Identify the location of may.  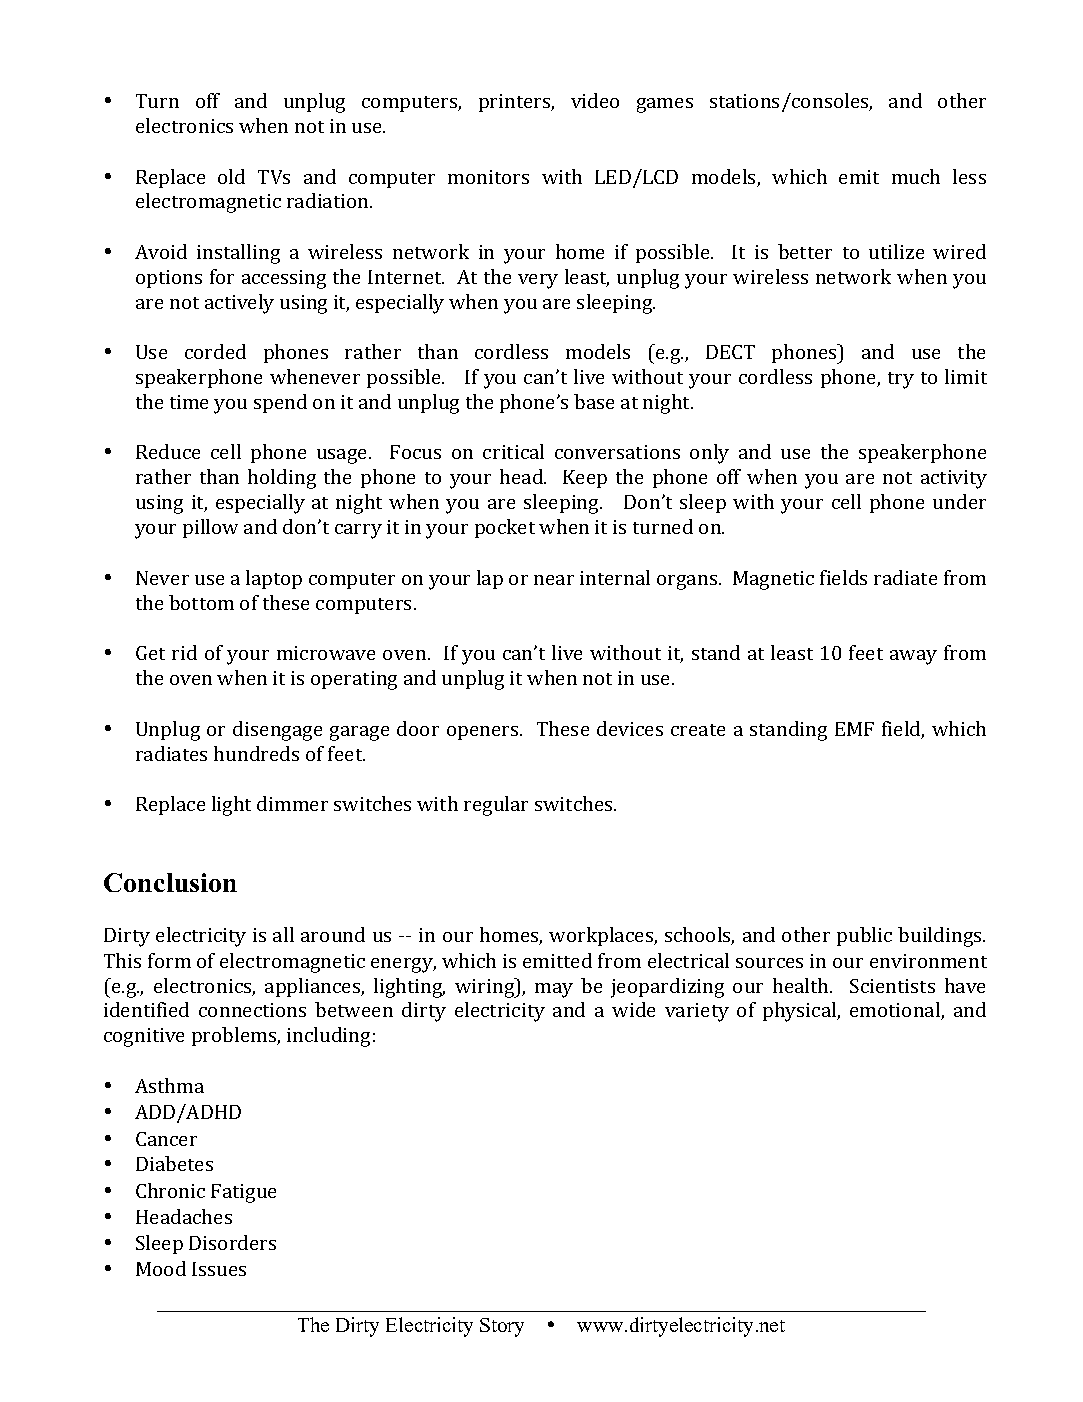
(554, 990).
